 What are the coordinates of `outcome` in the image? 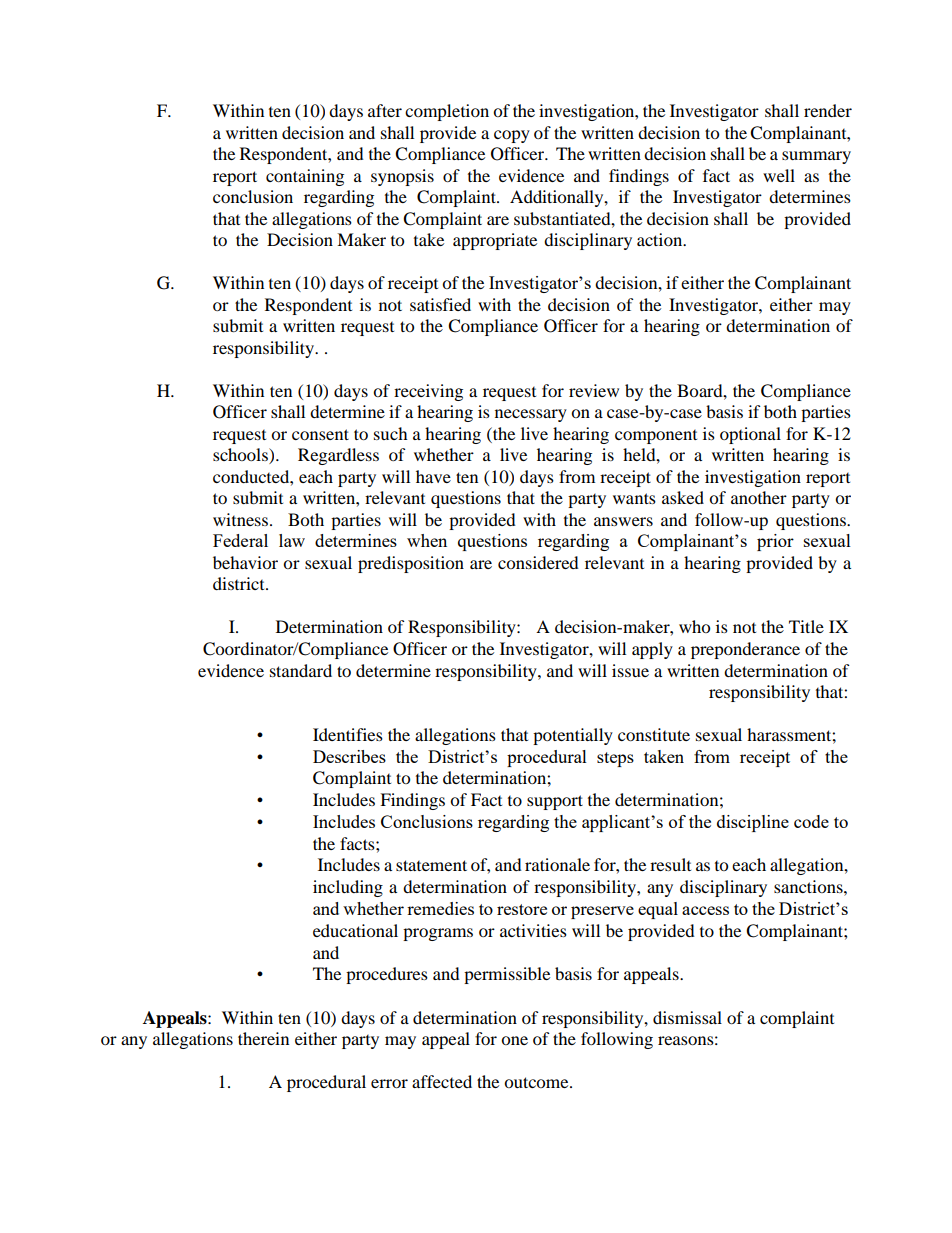 It's located at (537, 1082).
